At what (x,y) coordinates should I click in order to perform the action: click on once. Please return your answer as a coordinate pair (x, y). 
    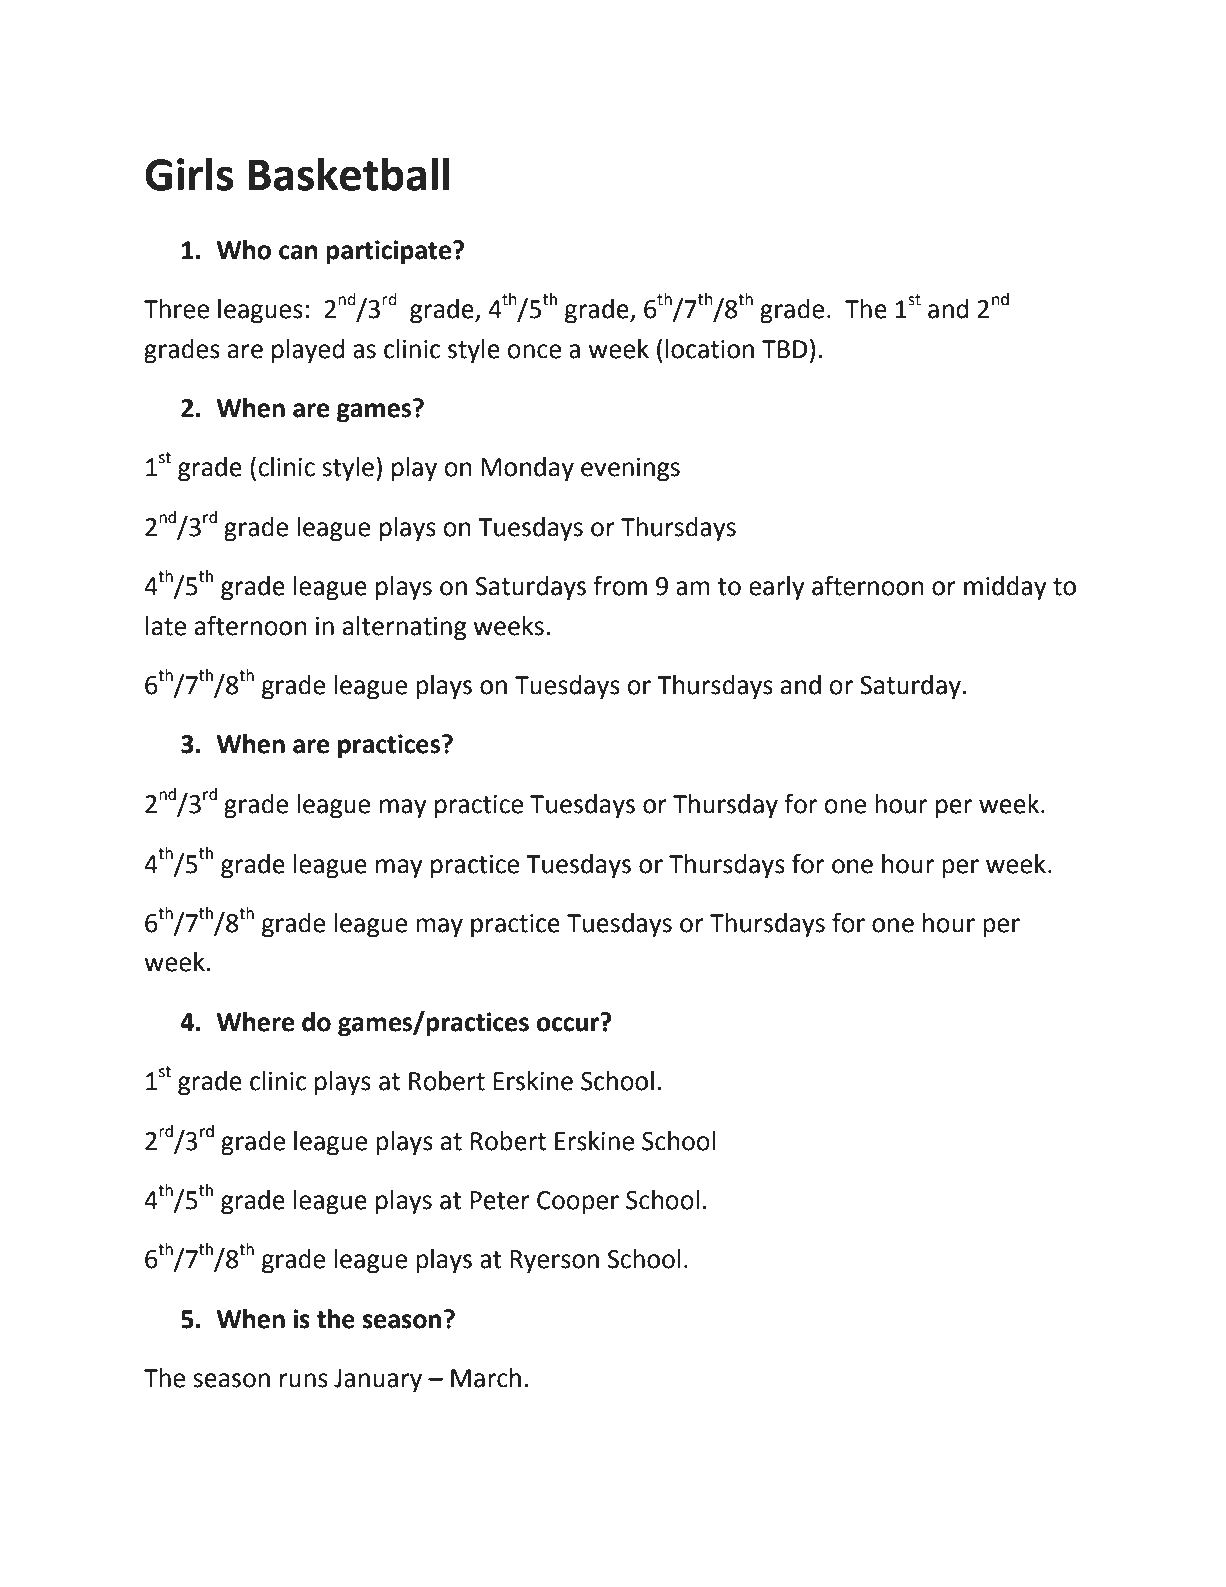
    Looking at the image, I should click on (534, 351).
